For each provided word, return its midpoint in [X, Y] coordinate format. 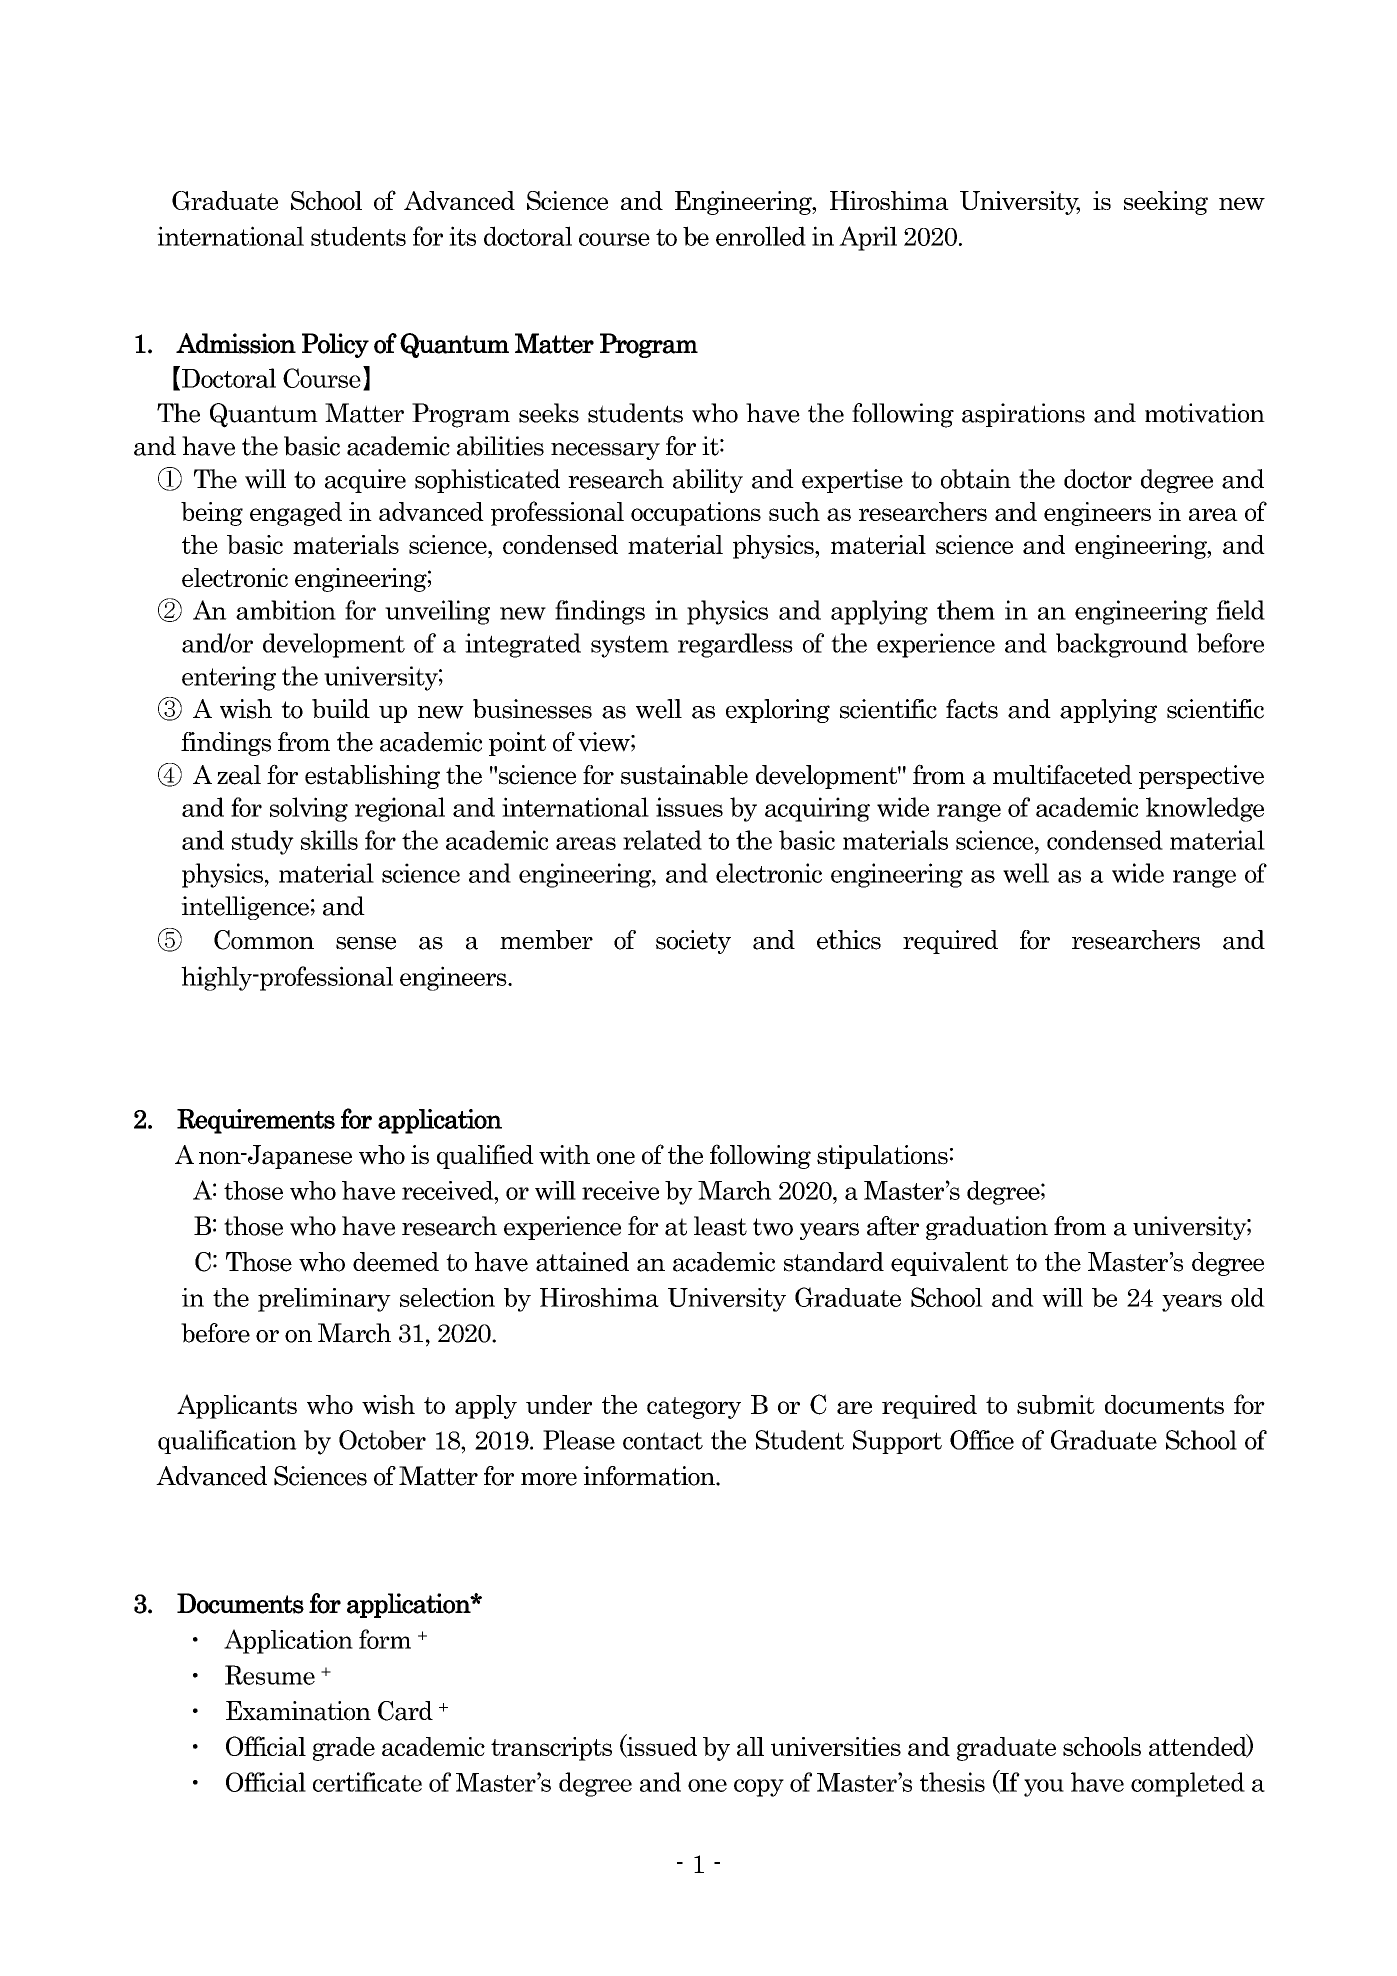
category [694, 1408]
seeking [1166, 203]
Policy [335, 345]
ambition [286, 610]
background [1122, 645]
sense [366, 943]
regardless [735, 645]
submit [1056, 1404]
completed [1188, 1784]
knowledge [1205, 809]
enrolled [761, 236]
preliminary [324, 1300]
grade [344, 1749]
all [750, 1746]
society [693, 942]
